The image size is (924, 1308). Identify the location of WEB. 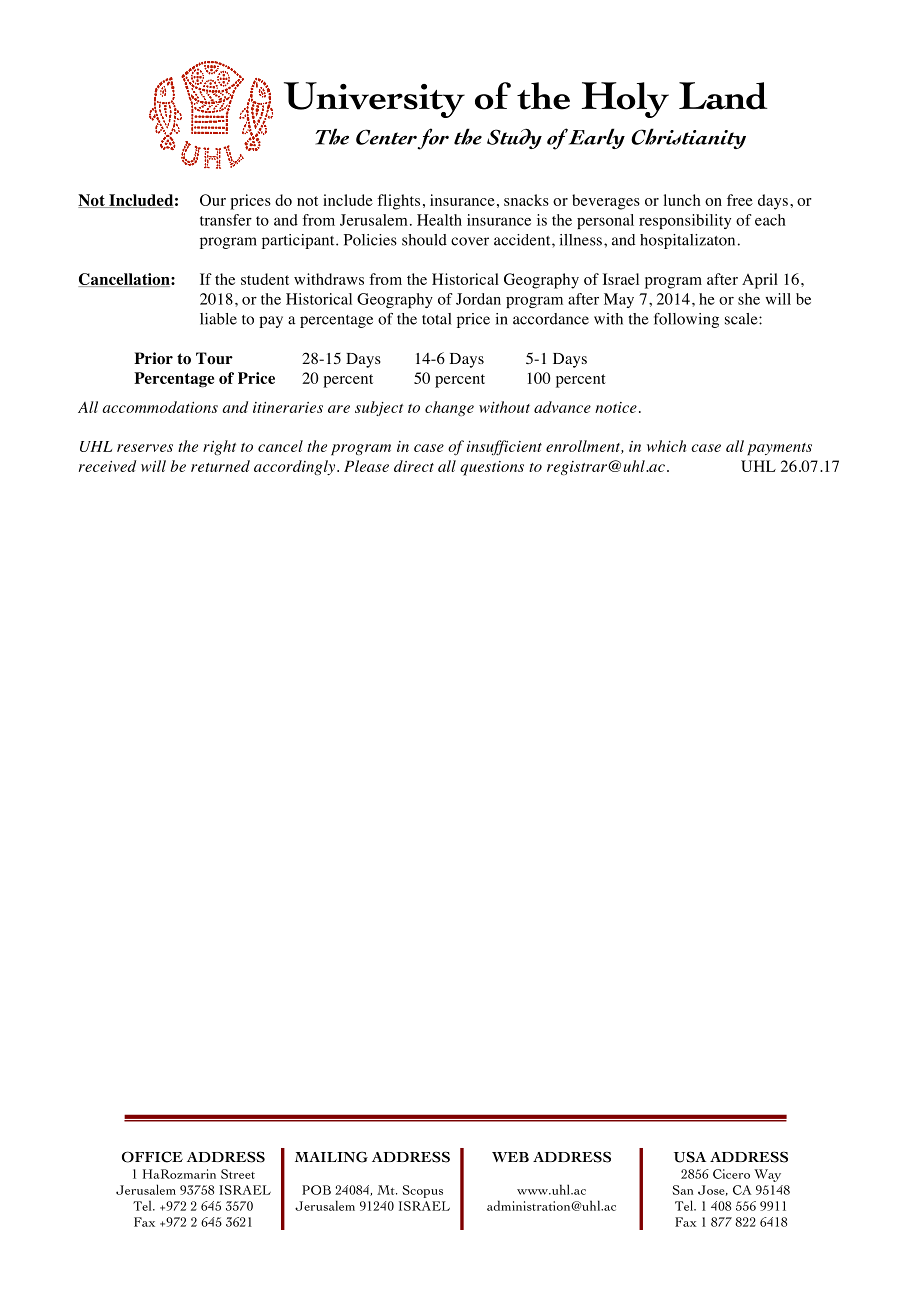
(510, 1157).
